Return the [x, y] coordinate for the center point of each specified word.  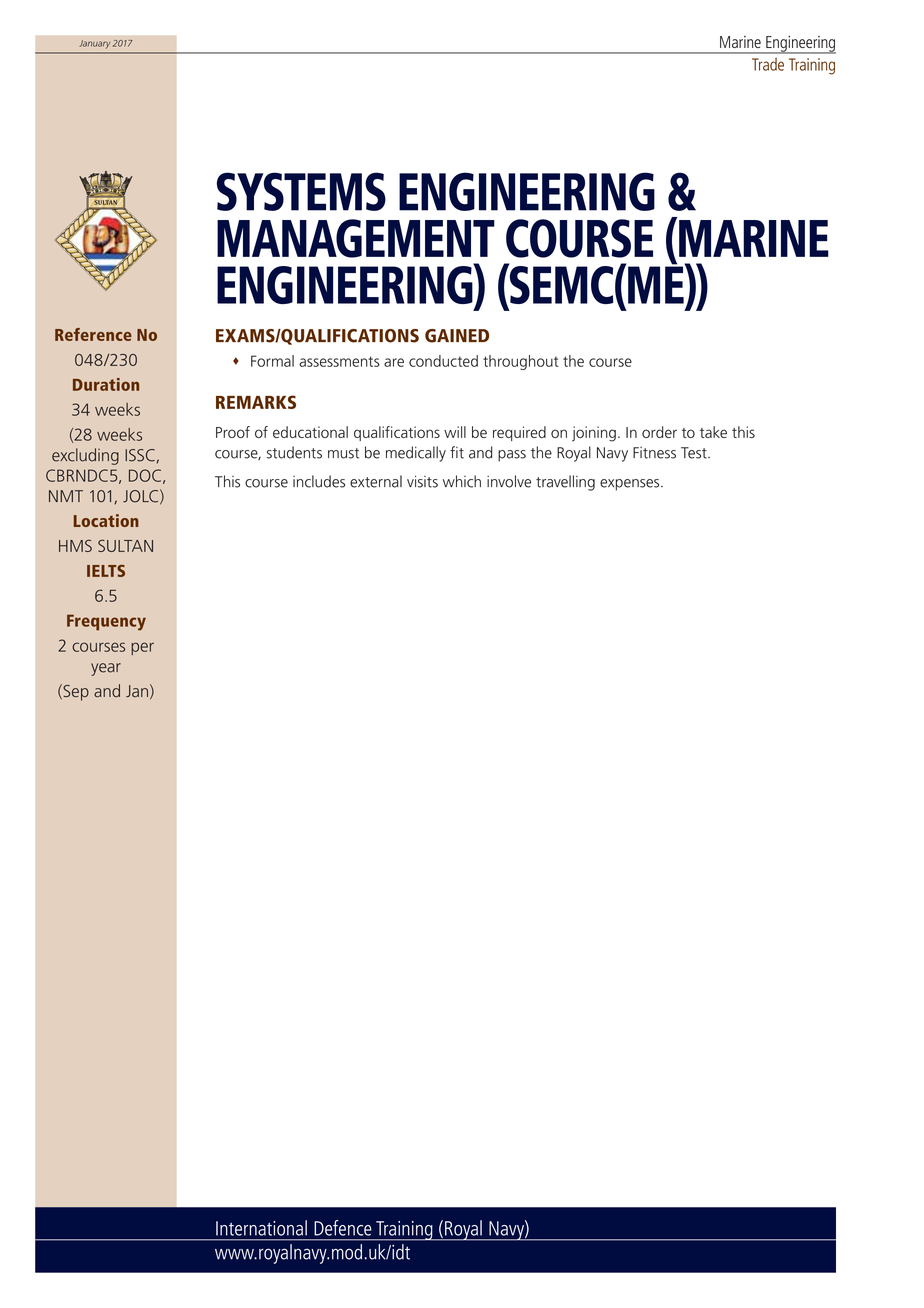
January [94, 44]
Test [695, 453]
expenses [631, 485]
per [142, 648]
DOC [145, 475]
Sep [75, 692]
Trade [768, 64]
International [261, 1228]
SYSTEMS [301, 191]
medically [416, 454]
